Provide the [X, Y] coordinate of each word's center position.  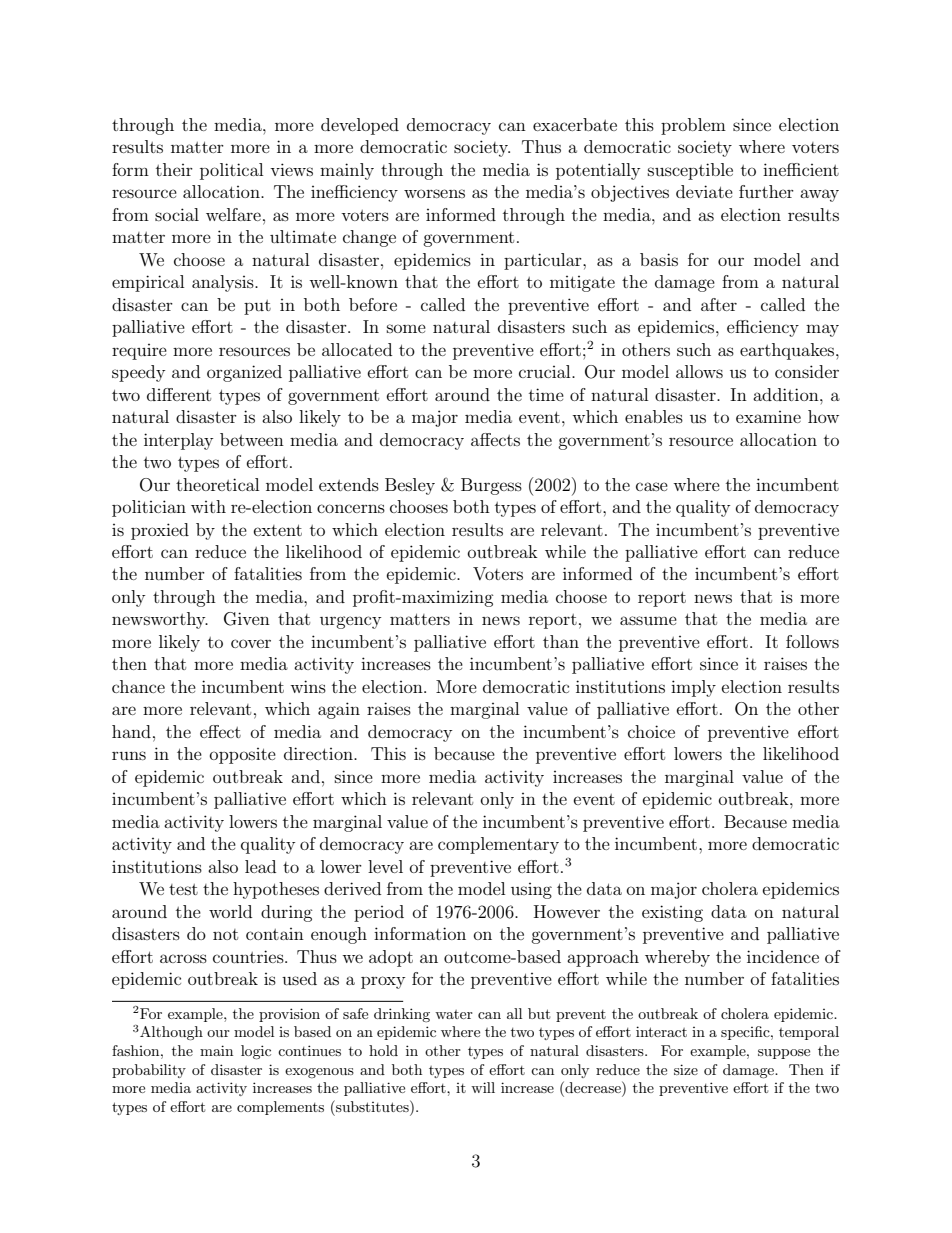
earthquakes [788, 351]
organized [244, 373]
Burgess [491, 486]
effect [220, 731]
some [406, 328]
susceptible [690, 171]
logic [256, 1052]
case [652, 486]
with [208, 506]
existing [672, 913]
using [531, 891]
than [561, 641]
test [183, 889]
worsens [434, 193]
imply [693, 688]
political [231, 171]
